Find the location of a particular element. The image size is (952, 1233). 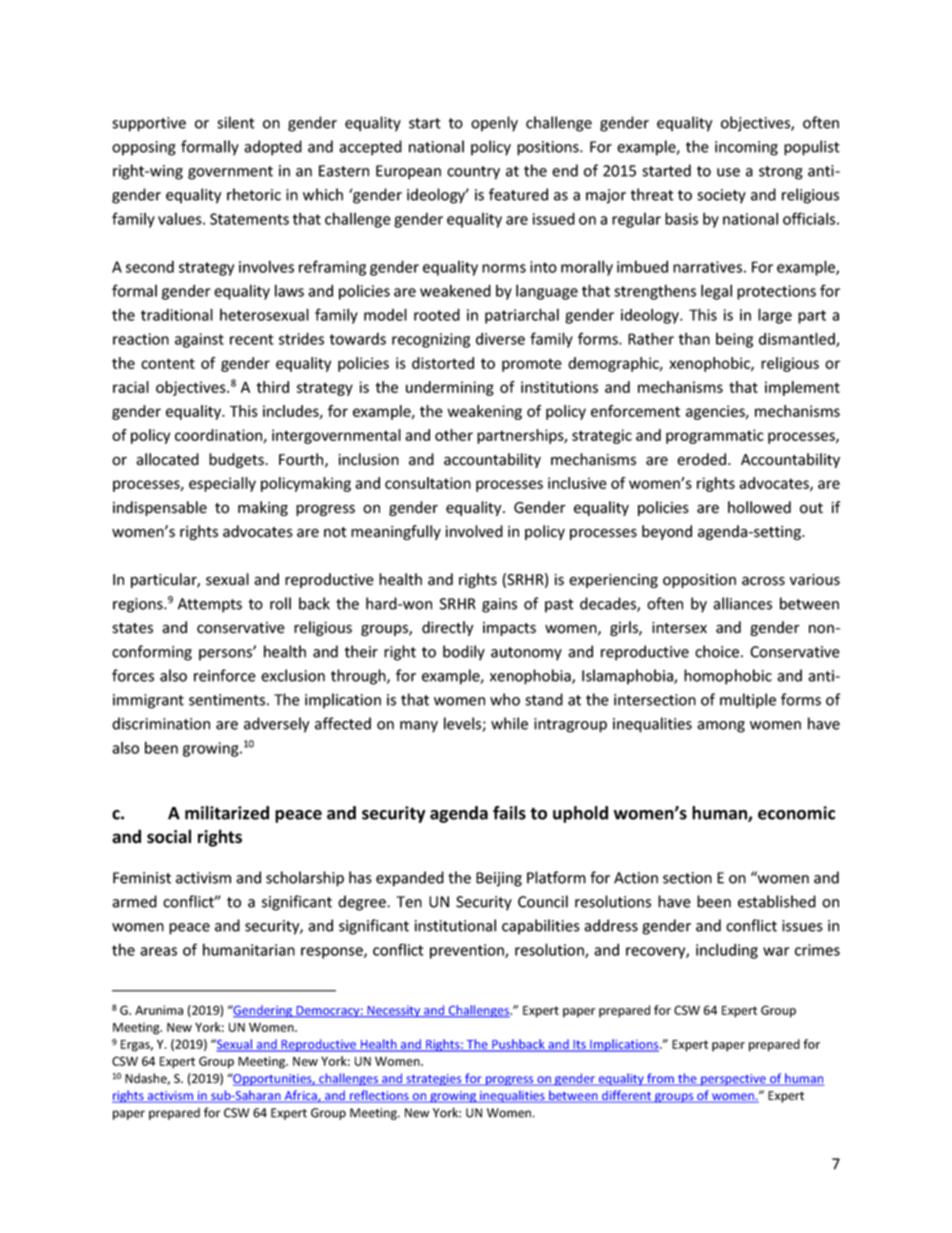

Feminist is located at coordinates (142, 878).
